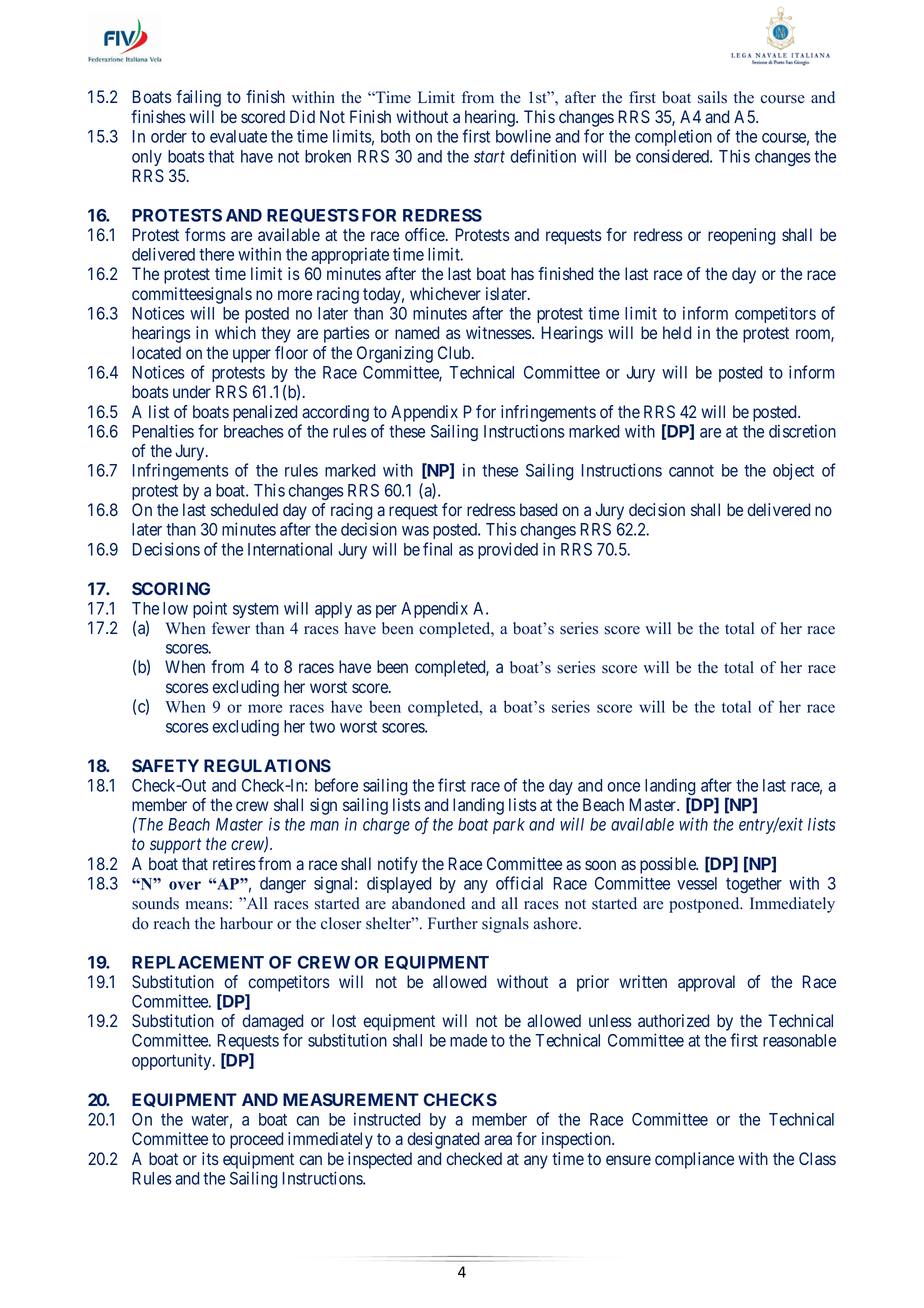 The width and height of the screenshot is (924, 1308). Describe the element at coordinates (256, 1140) in the screenshot. I see `proceed` at that location.
